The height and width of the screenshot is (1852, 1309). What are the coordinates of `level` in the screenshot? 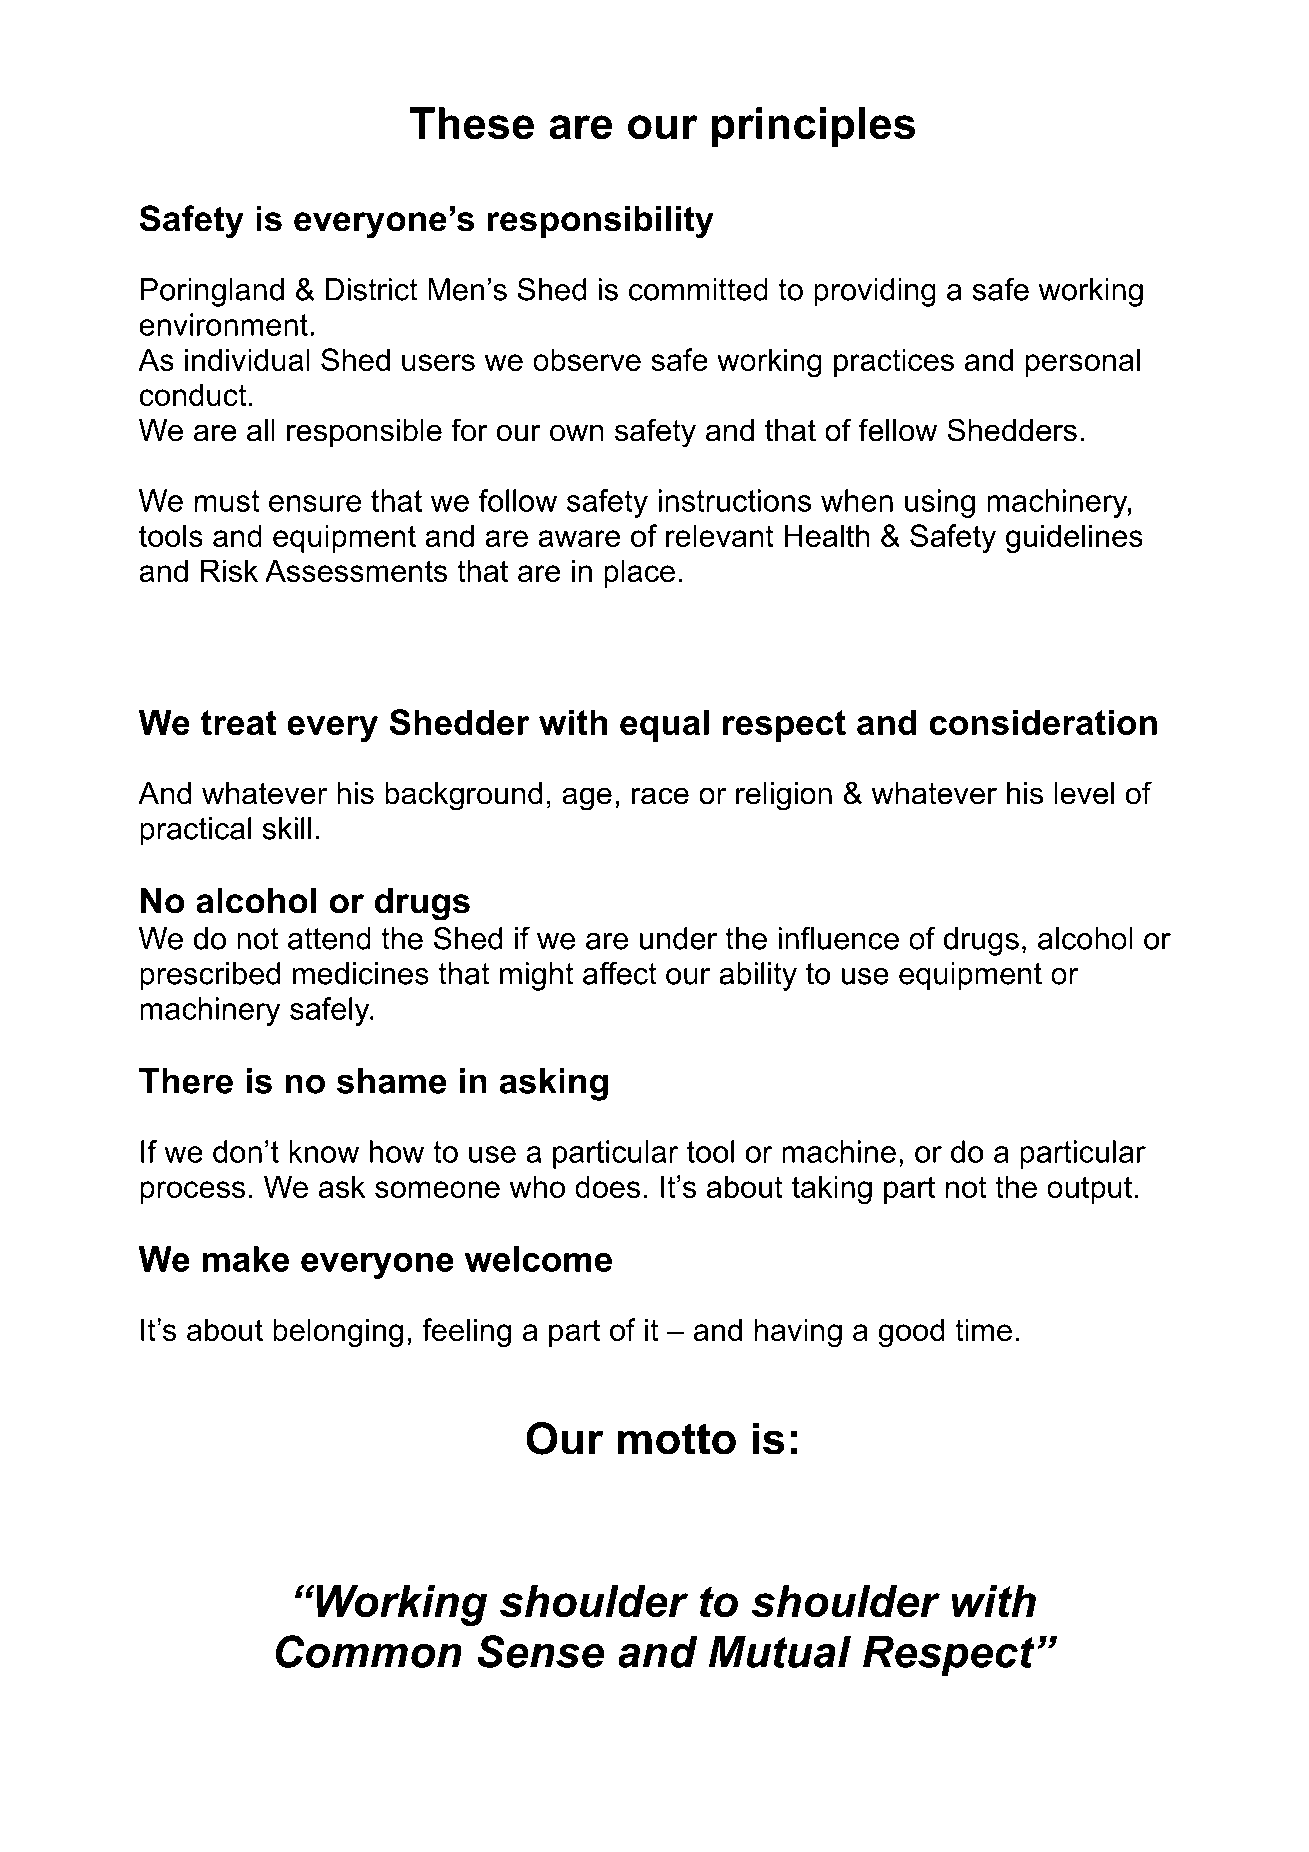 It's located at (1084, 793).
